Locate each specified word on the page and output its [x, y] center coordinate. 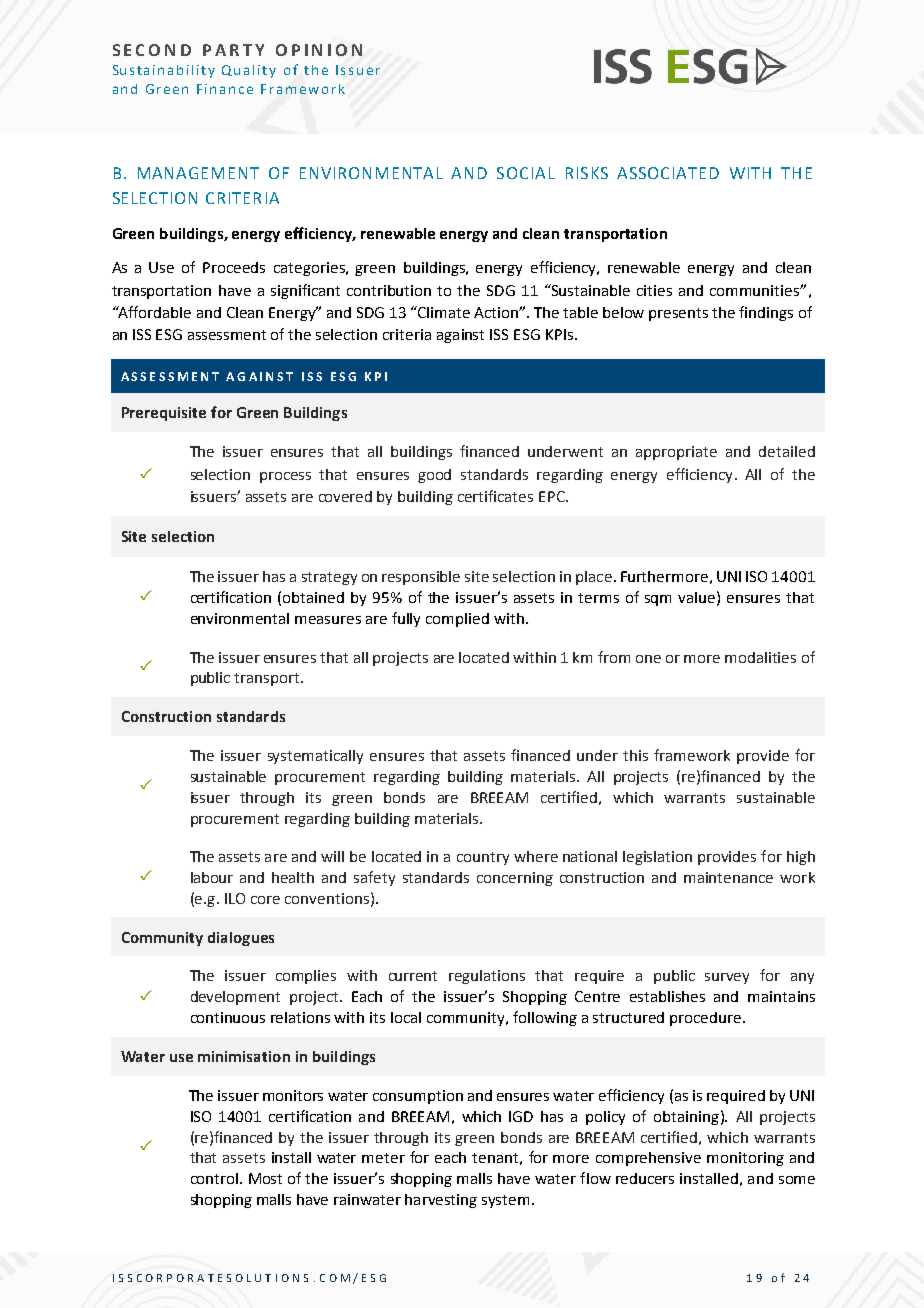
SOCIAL [526, 173]
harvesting [441, 1201]
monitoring [745, 1159]
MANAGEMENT [198, 173]
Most [265, 1178]
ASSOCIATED [668, 173]
